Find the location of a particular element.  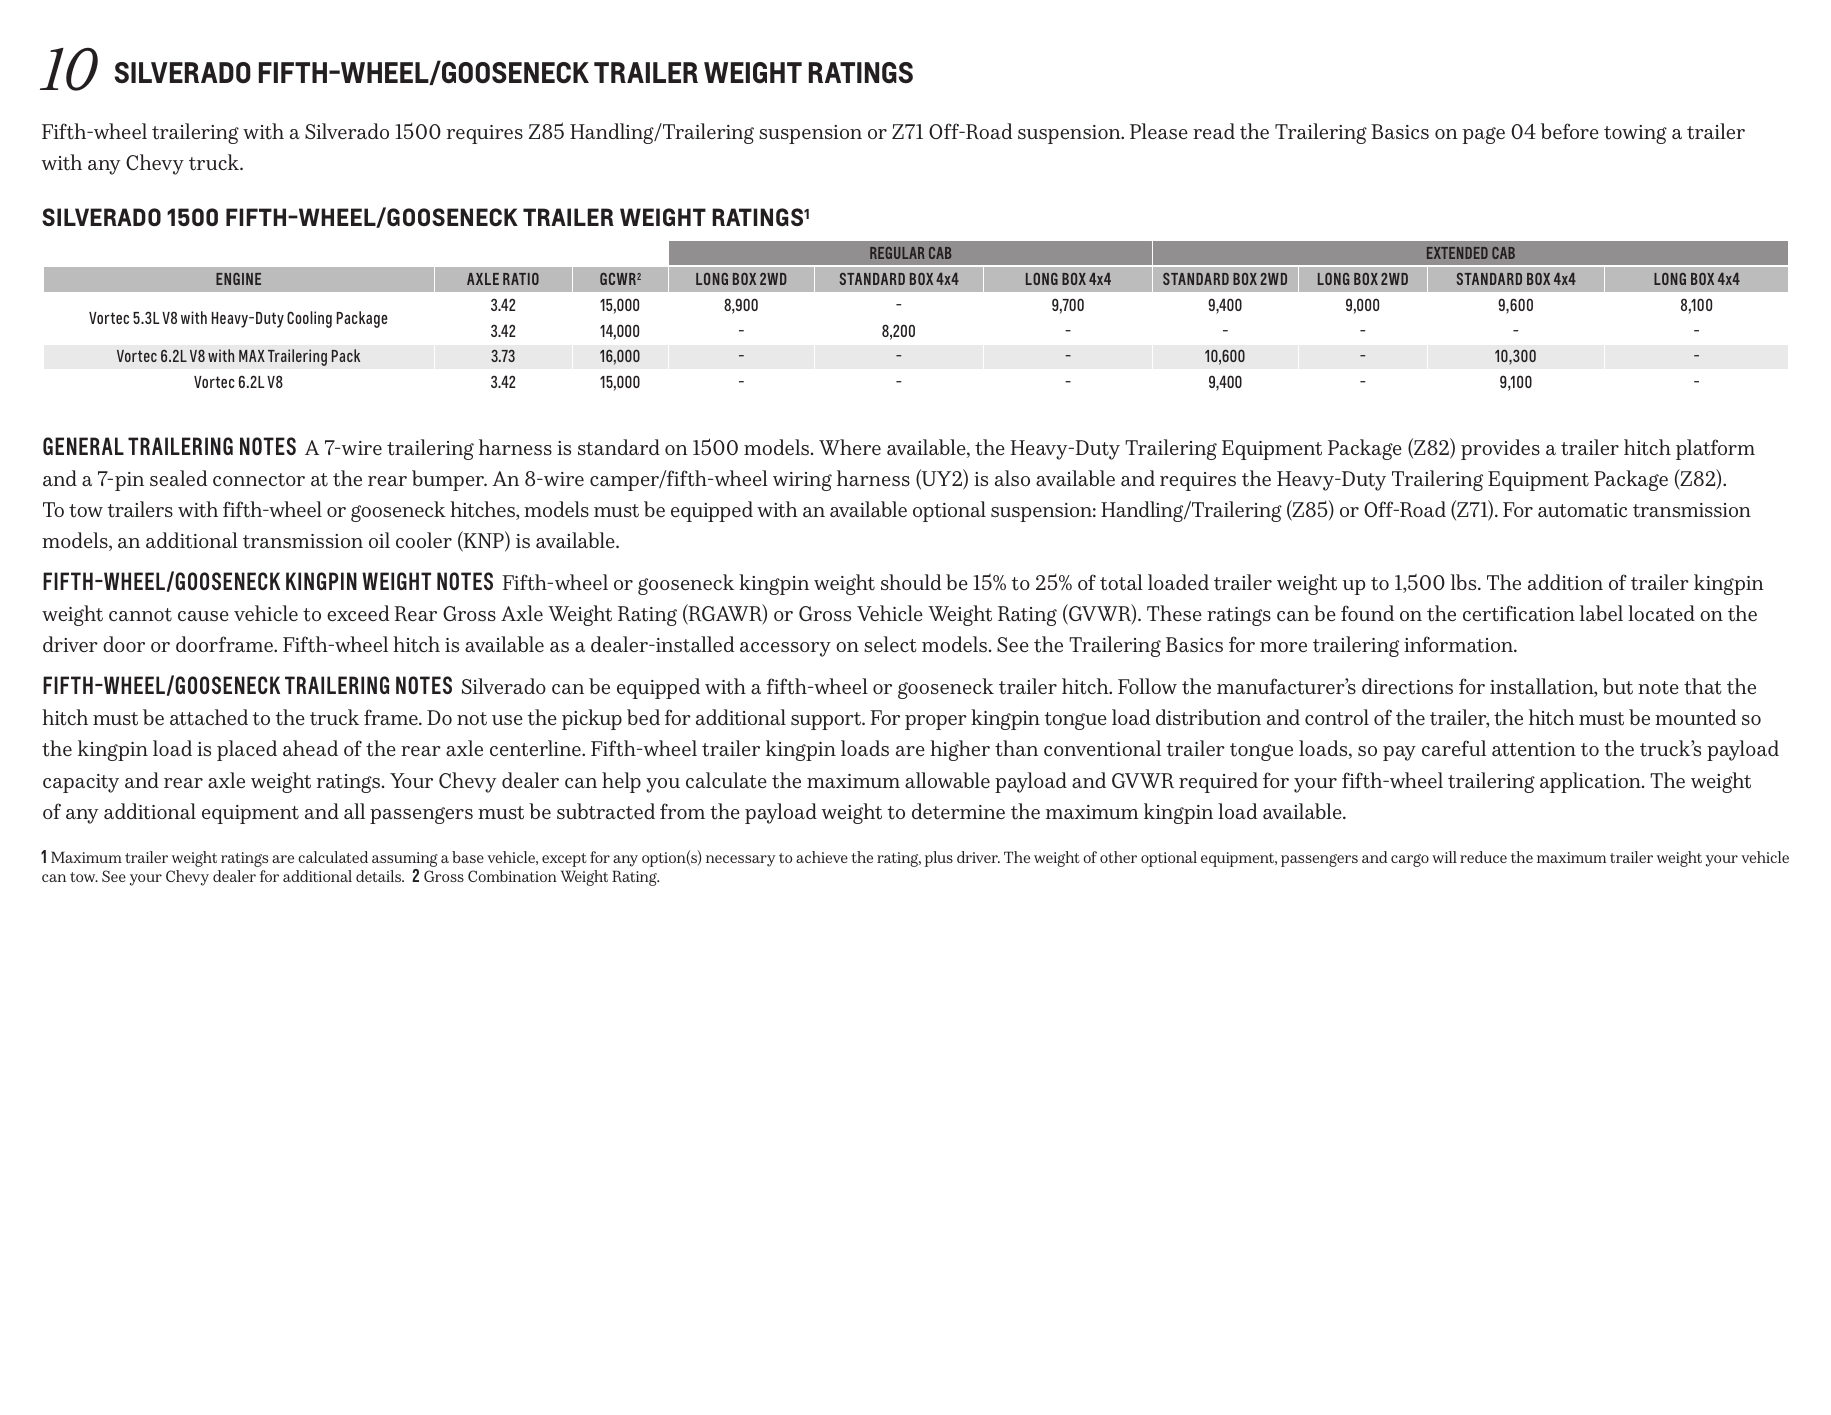

wiring is located at coordinates (802, 481).
